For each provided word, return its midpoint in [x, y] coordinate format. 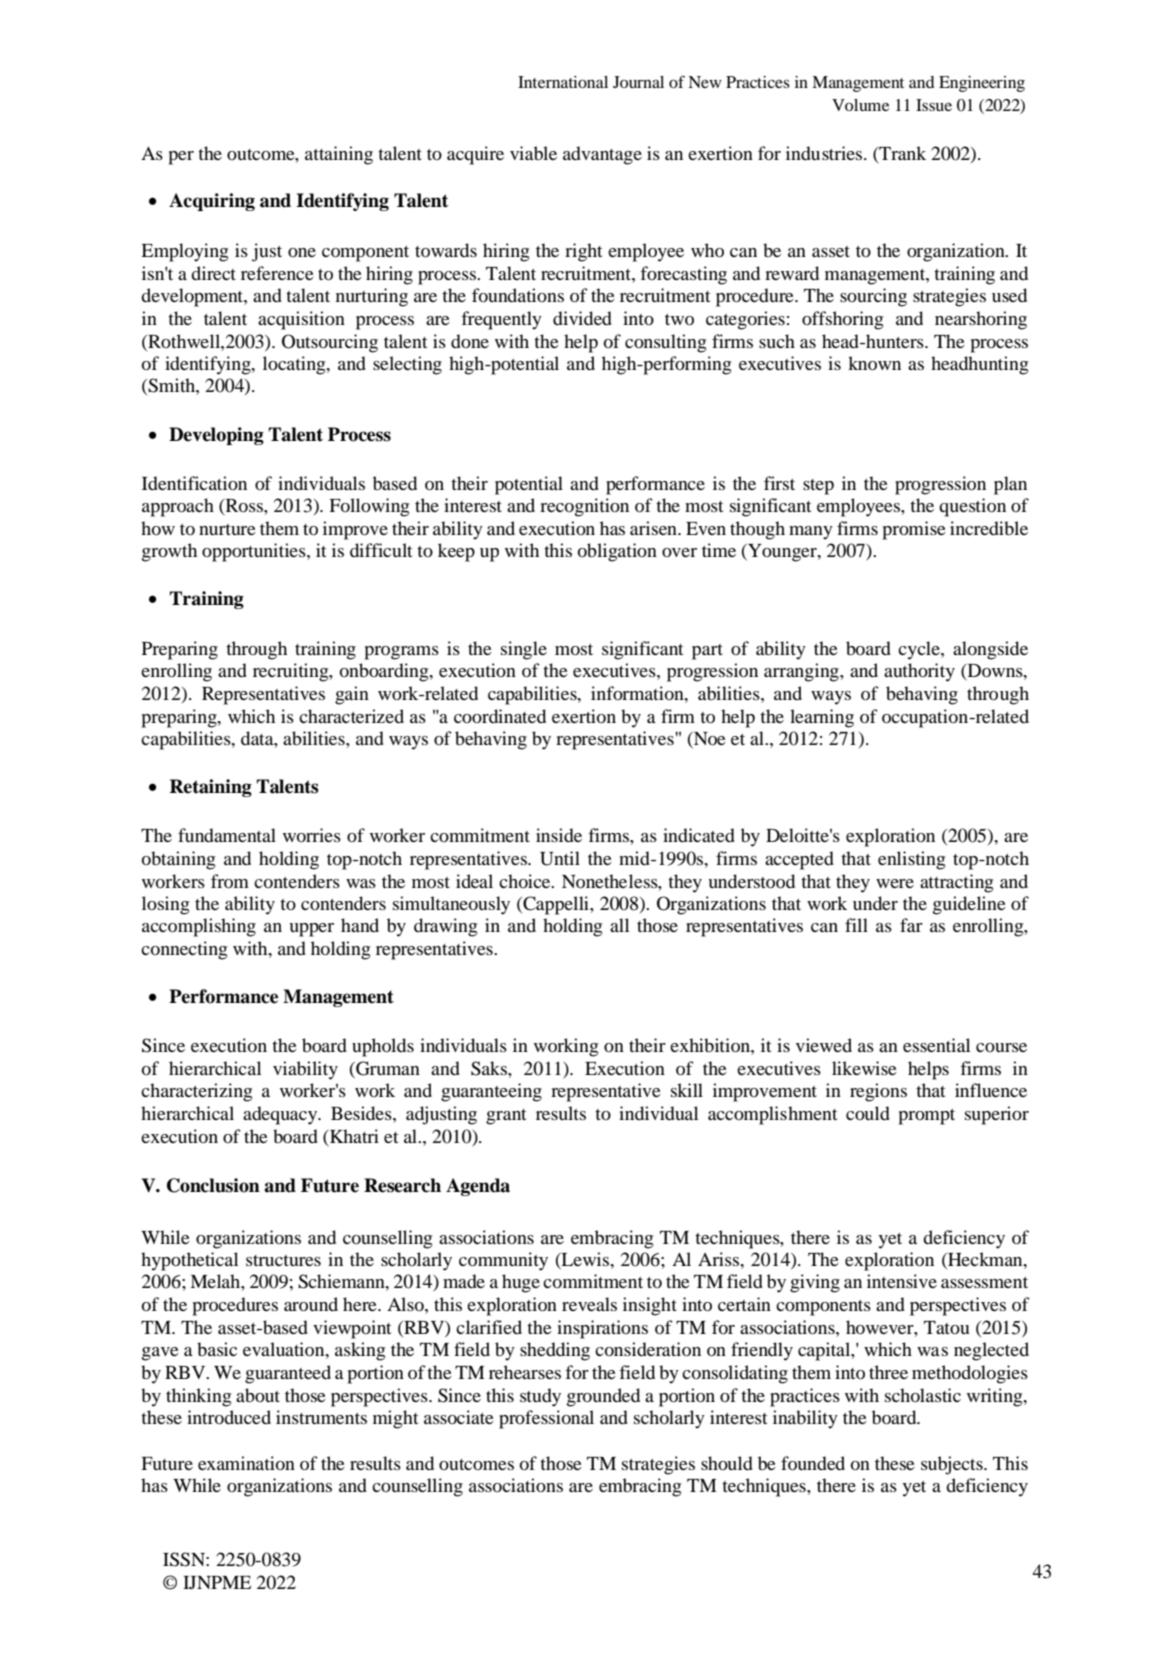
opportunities [255, 552]
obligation [617, 552]
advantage [602, 155]
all [619, 925]
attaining [339, 155]
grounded [603, 1397]
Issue [934, 105]
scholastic [923, 1395]
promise [914, 530]
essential [936, 1045]
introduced [229, 1417]
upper [311, 930]
